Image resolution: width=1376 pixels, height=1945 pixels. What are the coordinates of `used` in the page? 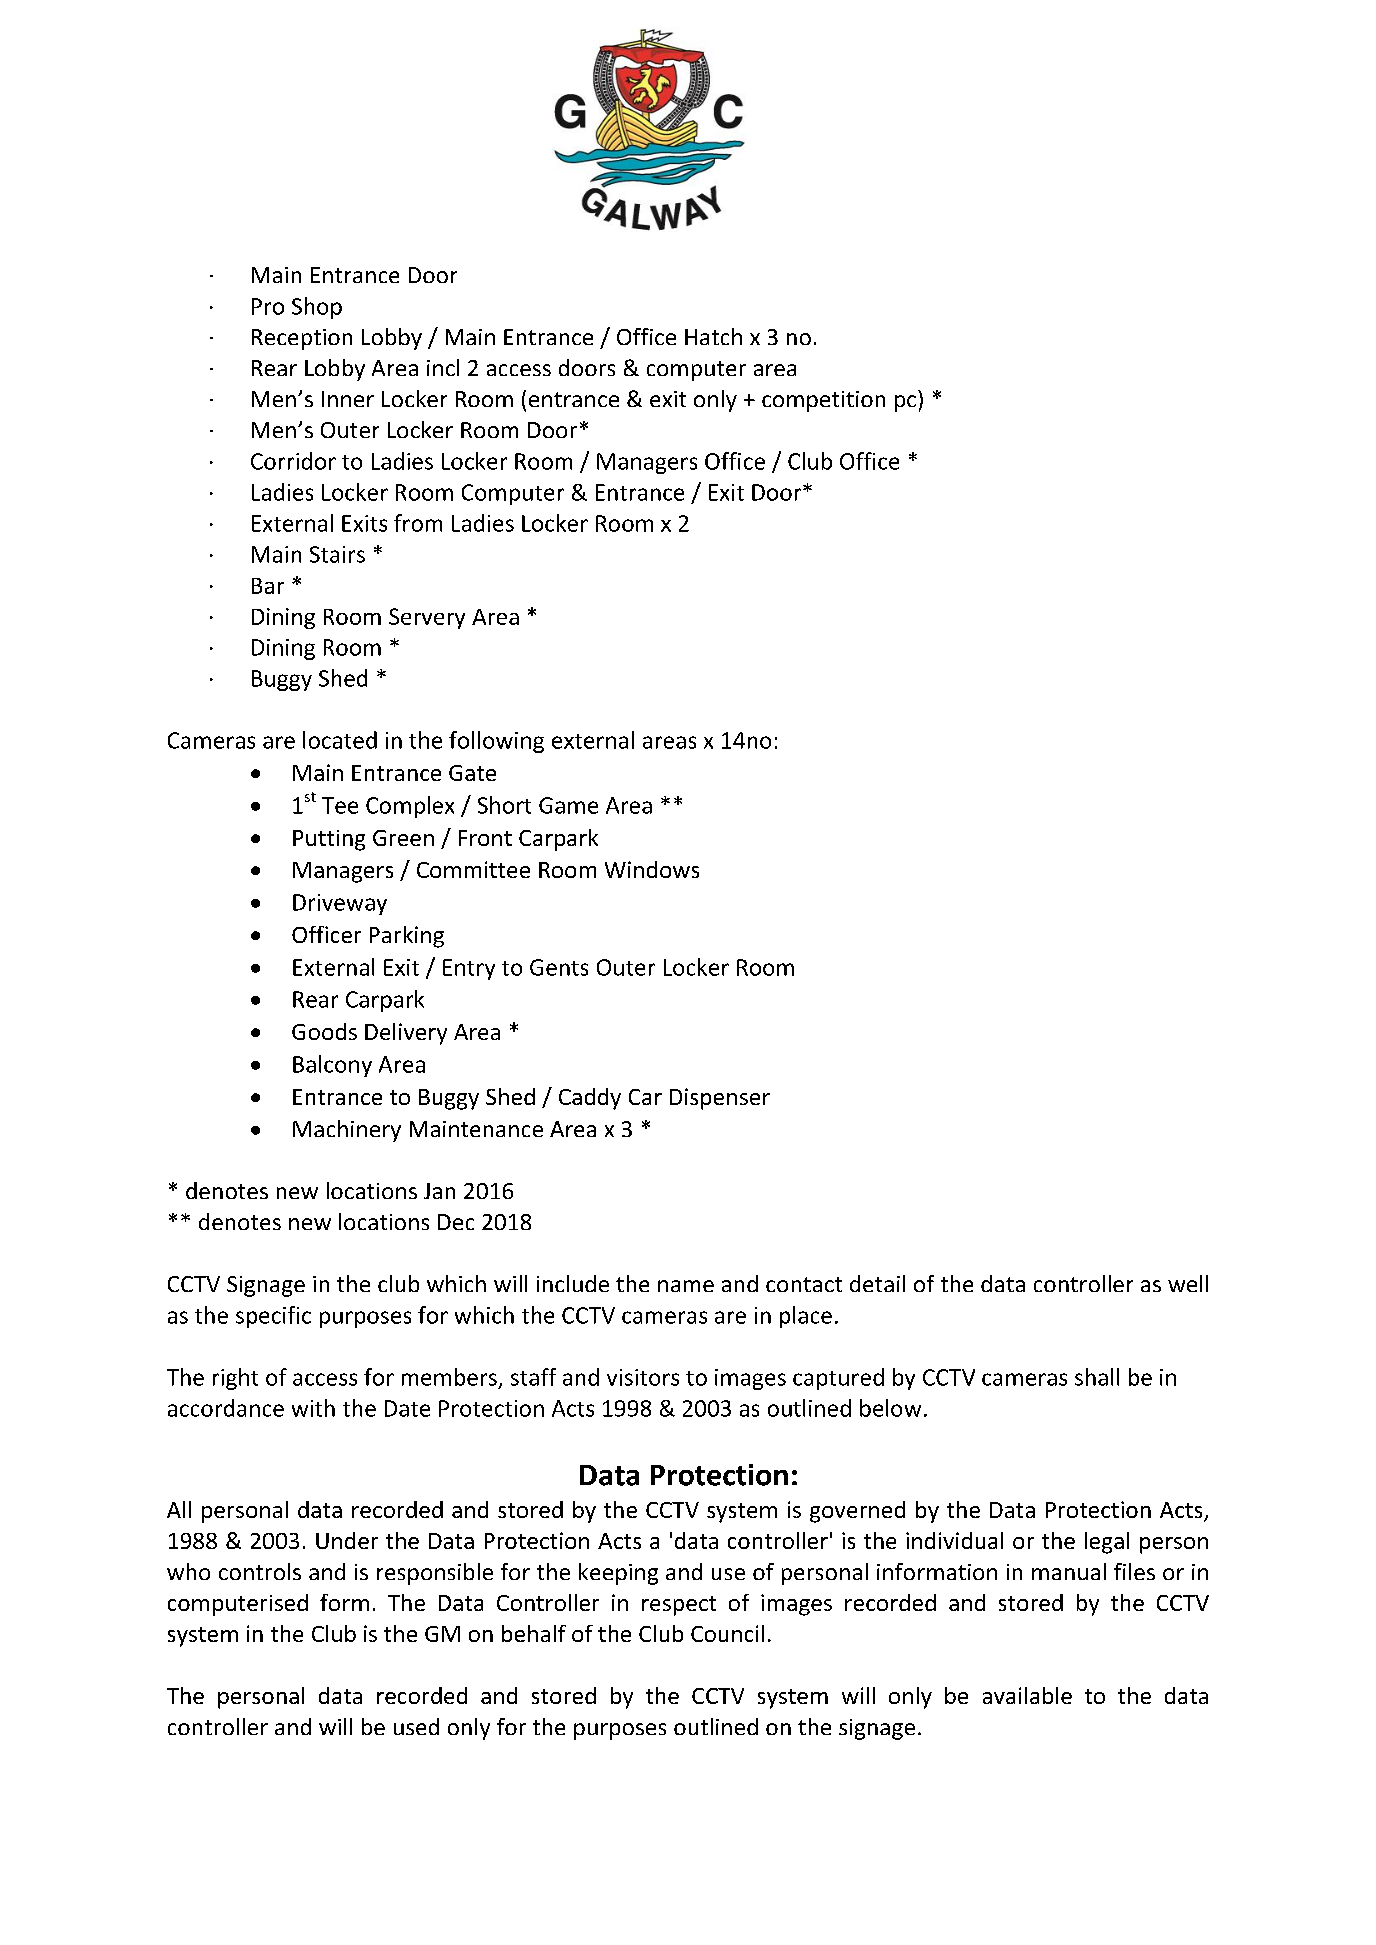 It's located at (416, 1726).
